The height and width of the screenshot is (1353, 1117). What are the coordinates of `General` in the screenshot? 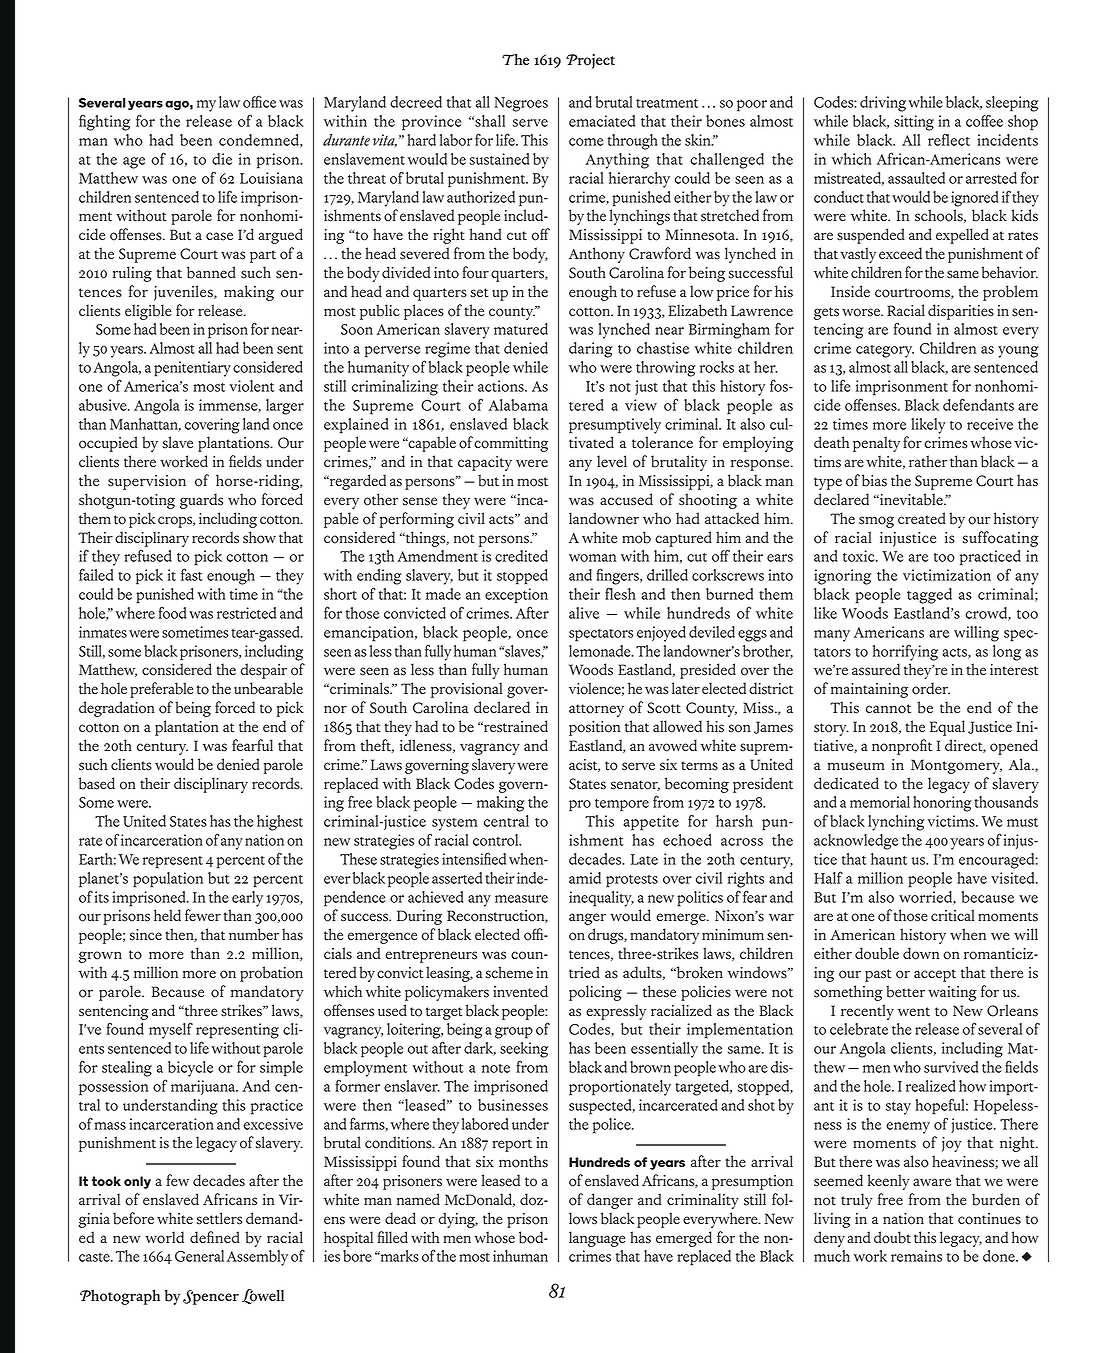 It's located at (199, 1256).
